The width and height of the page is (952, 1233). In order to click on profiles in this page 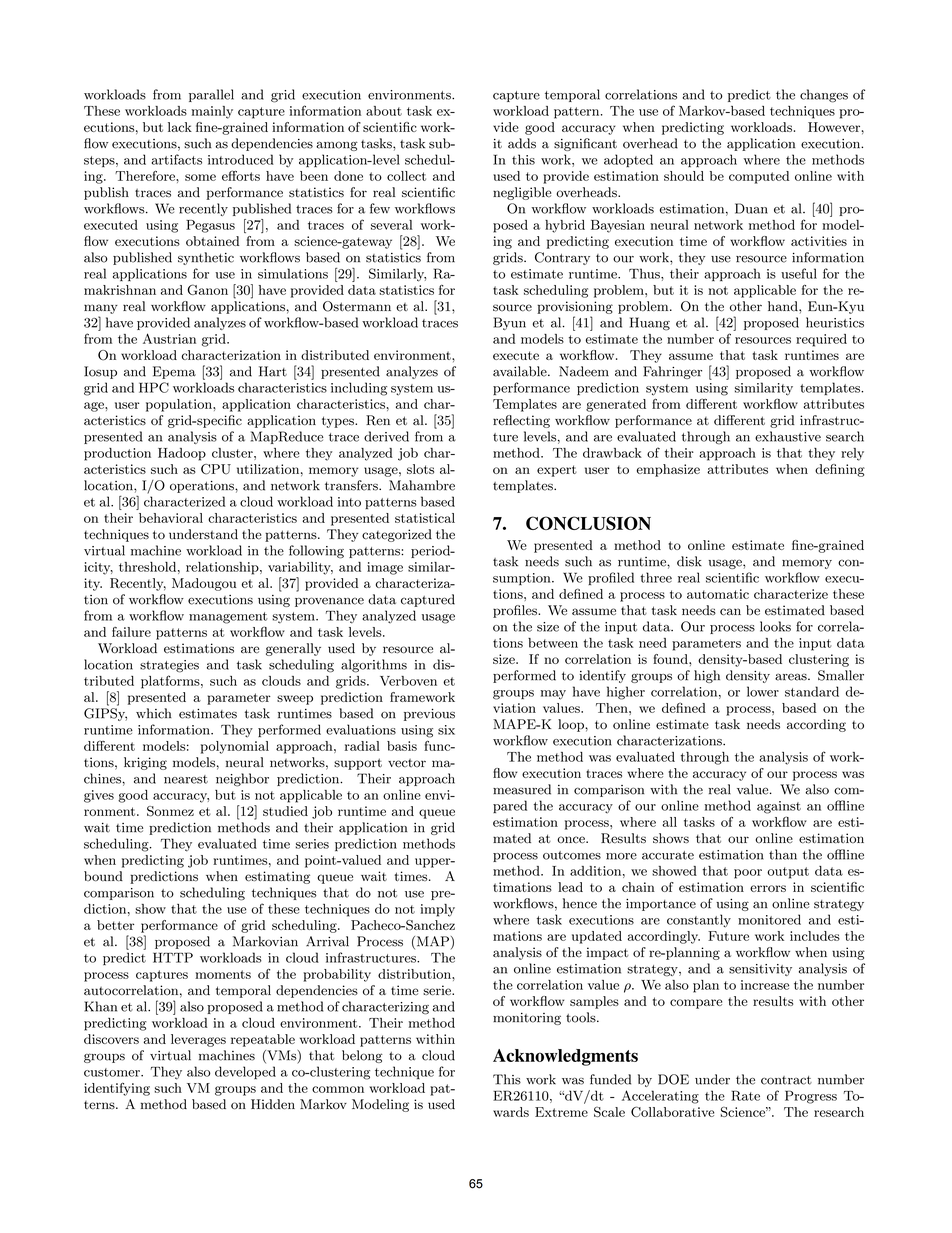, I will do `click(516, 611)`.
